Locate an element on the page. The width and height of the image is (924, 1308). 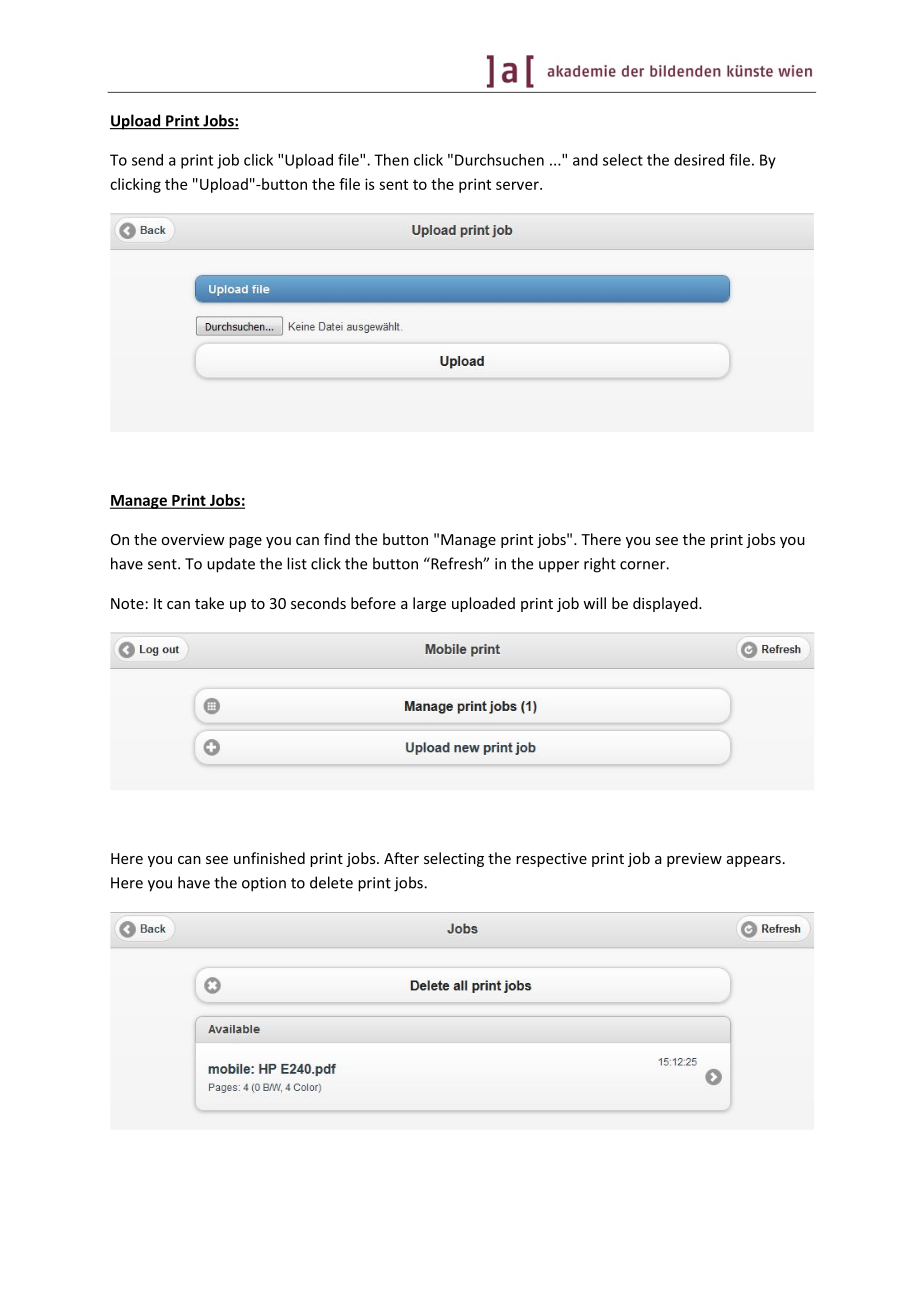
Then is located at coordinates (391, 160).
